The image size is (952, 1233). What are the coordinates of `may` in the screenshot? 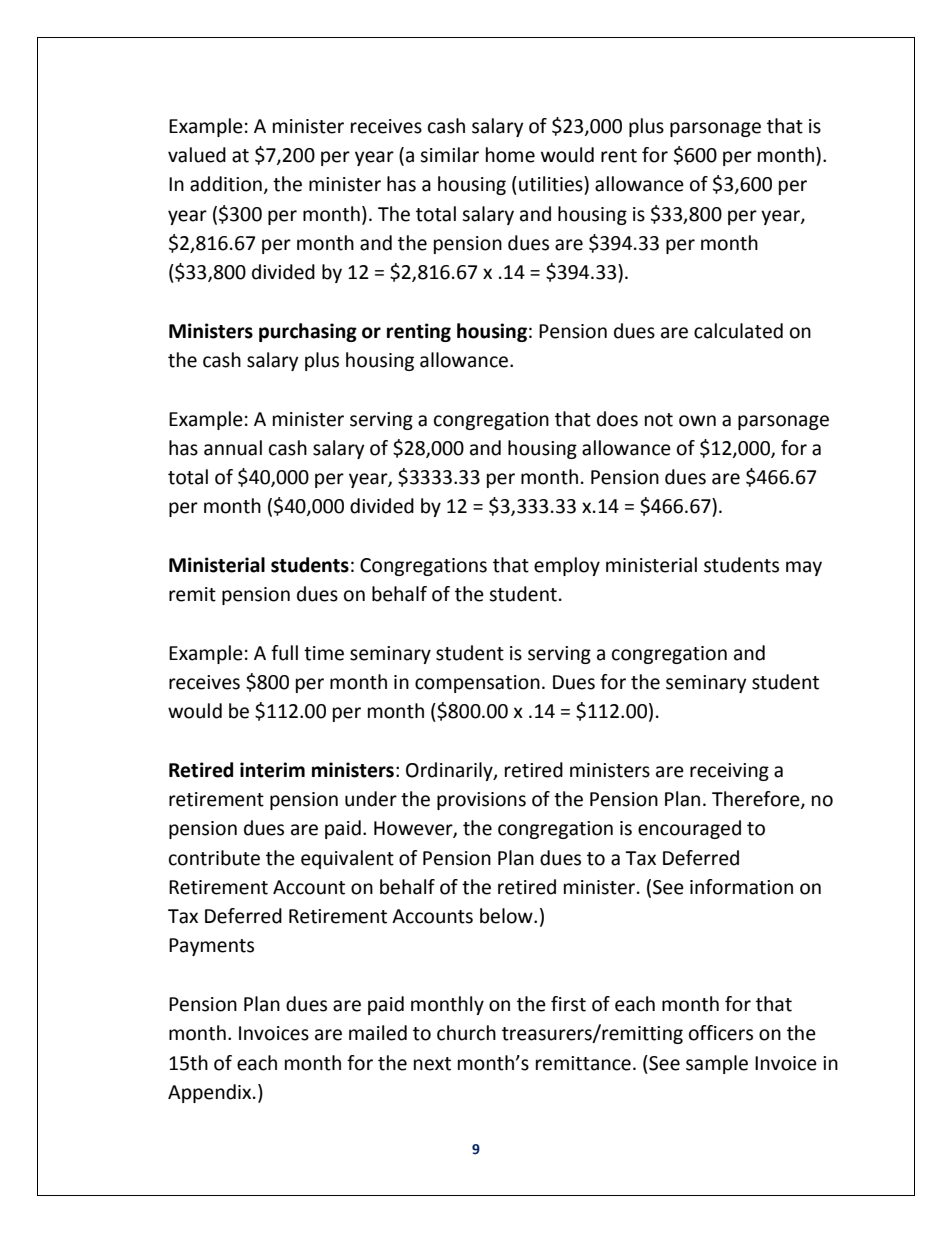 It's located at (804, 568).
